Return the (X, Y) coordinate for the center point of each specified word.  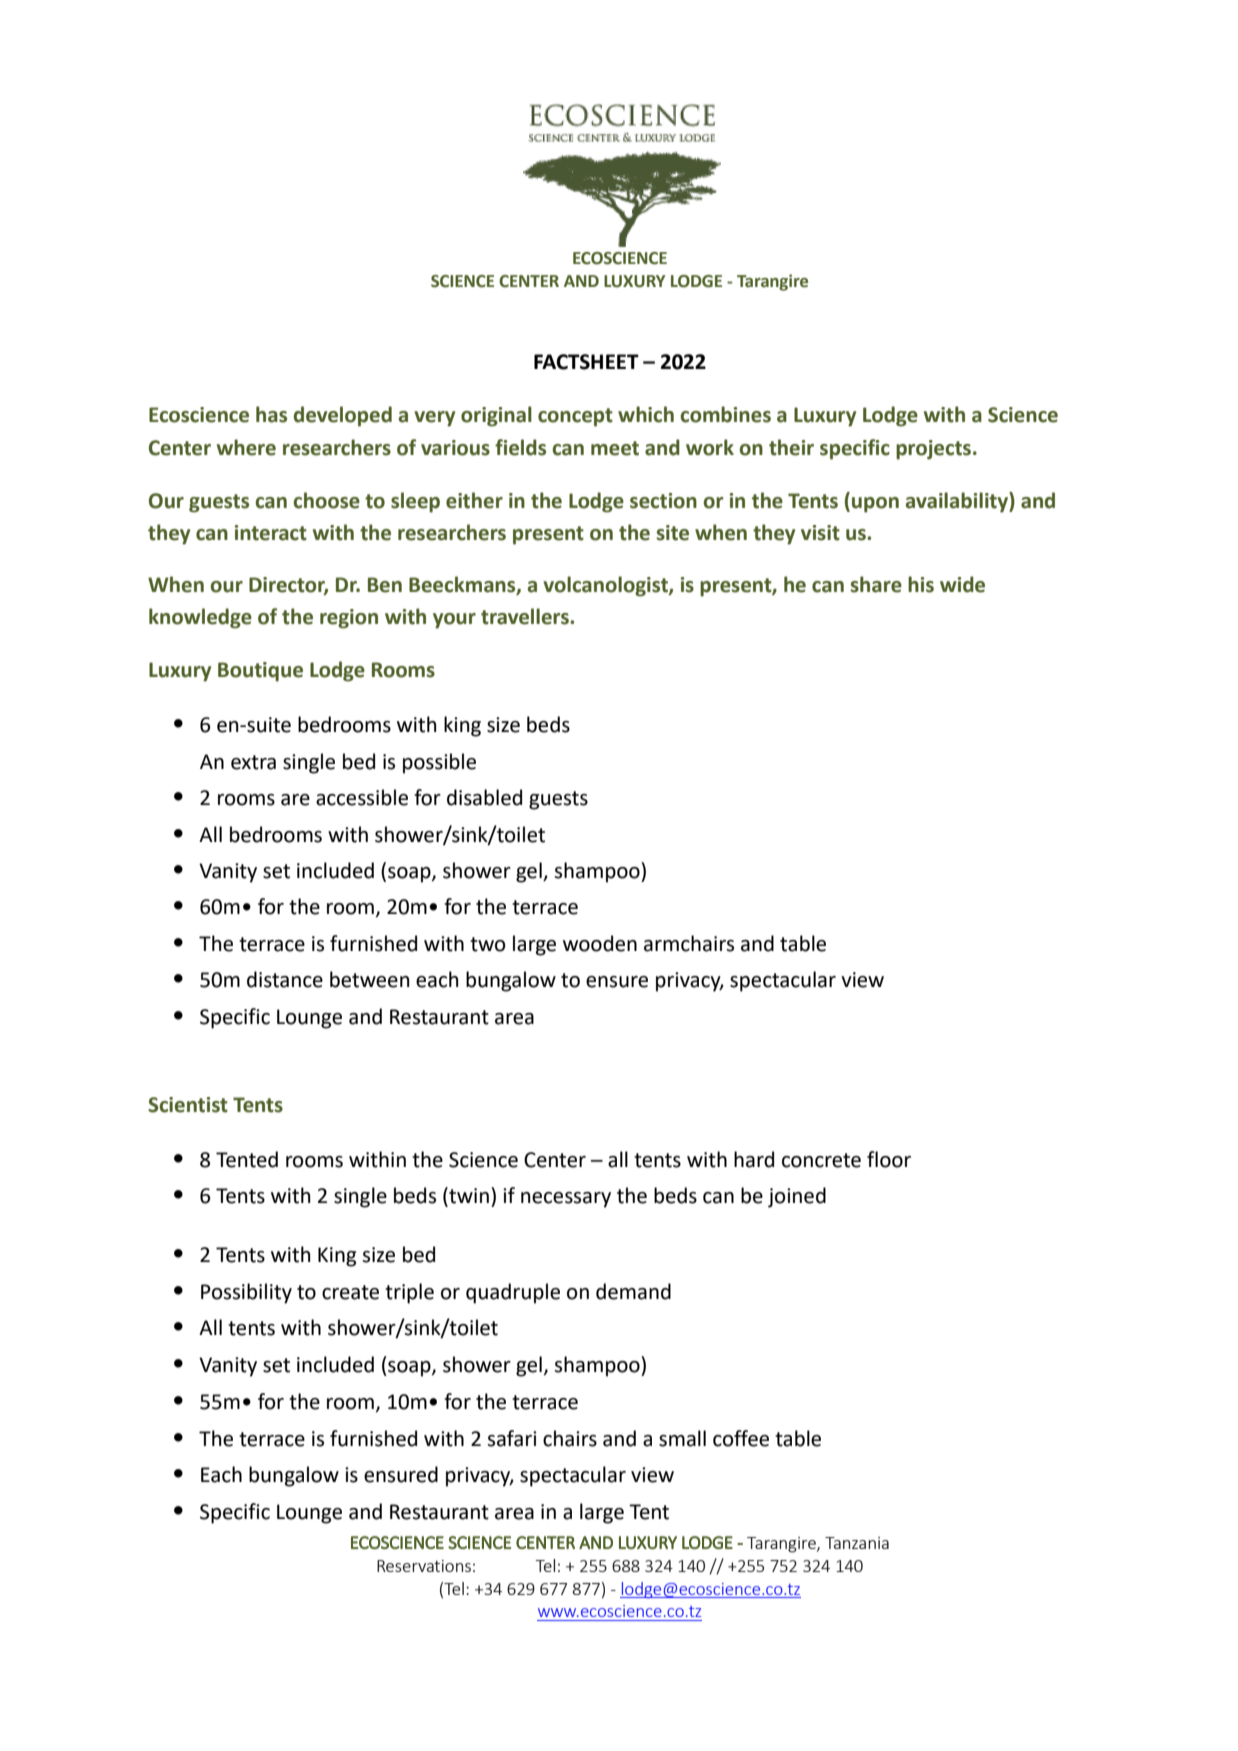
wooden (600, 943)
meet (615, 448)
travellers (526, 616)
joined (797, 1197)
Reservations (424, 1566)
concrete (821, 1160)
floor (889, 1159)
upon (875, 505)
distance (285, 979)
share (876, 584)
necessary (566, 1200)
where (246, 447)
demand (633, 1291)
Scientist (188, 1105)
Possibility (246, 1293)
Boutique (260, 672)
